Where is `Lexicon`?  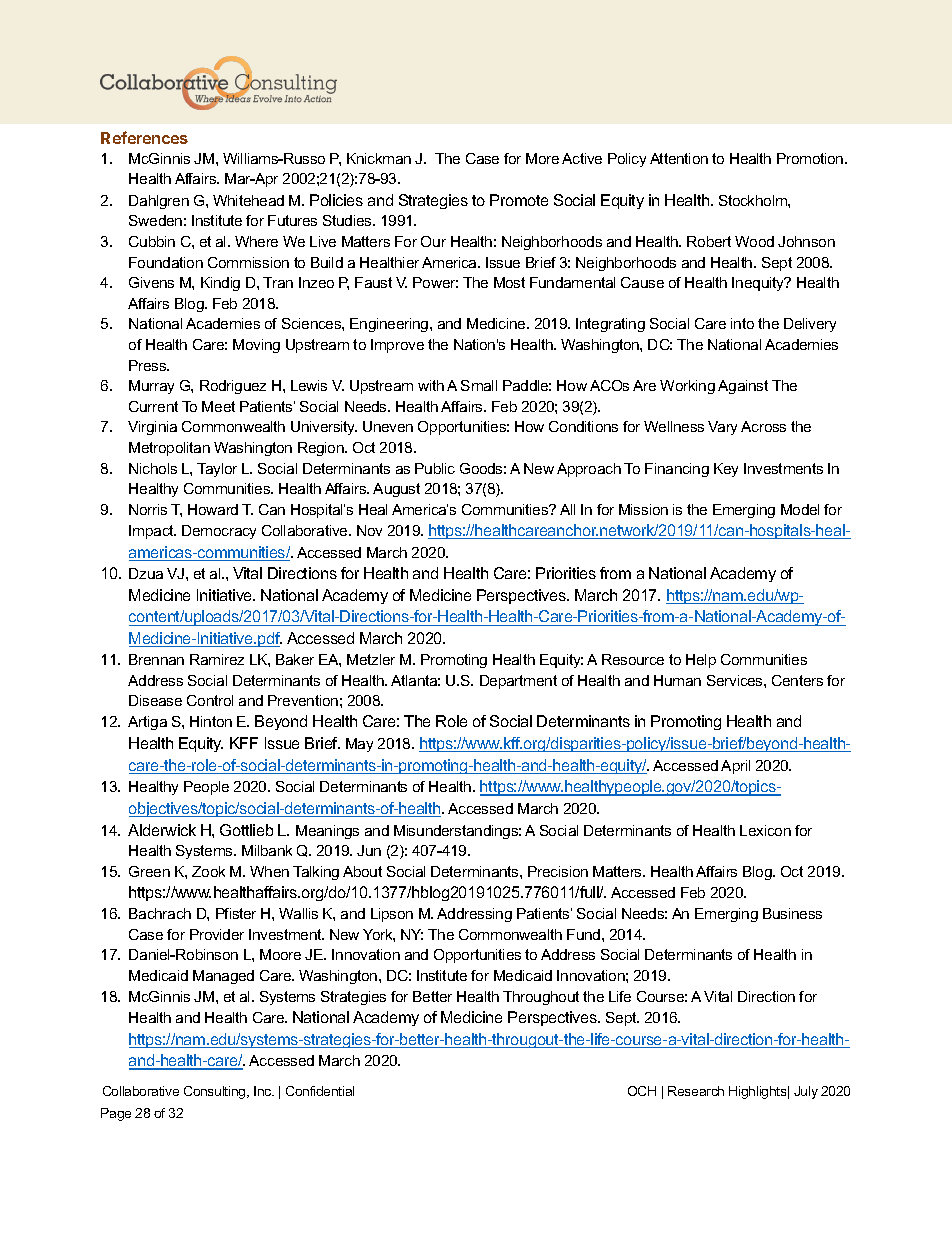 Lexicon is located at coordinates (765, 830).
